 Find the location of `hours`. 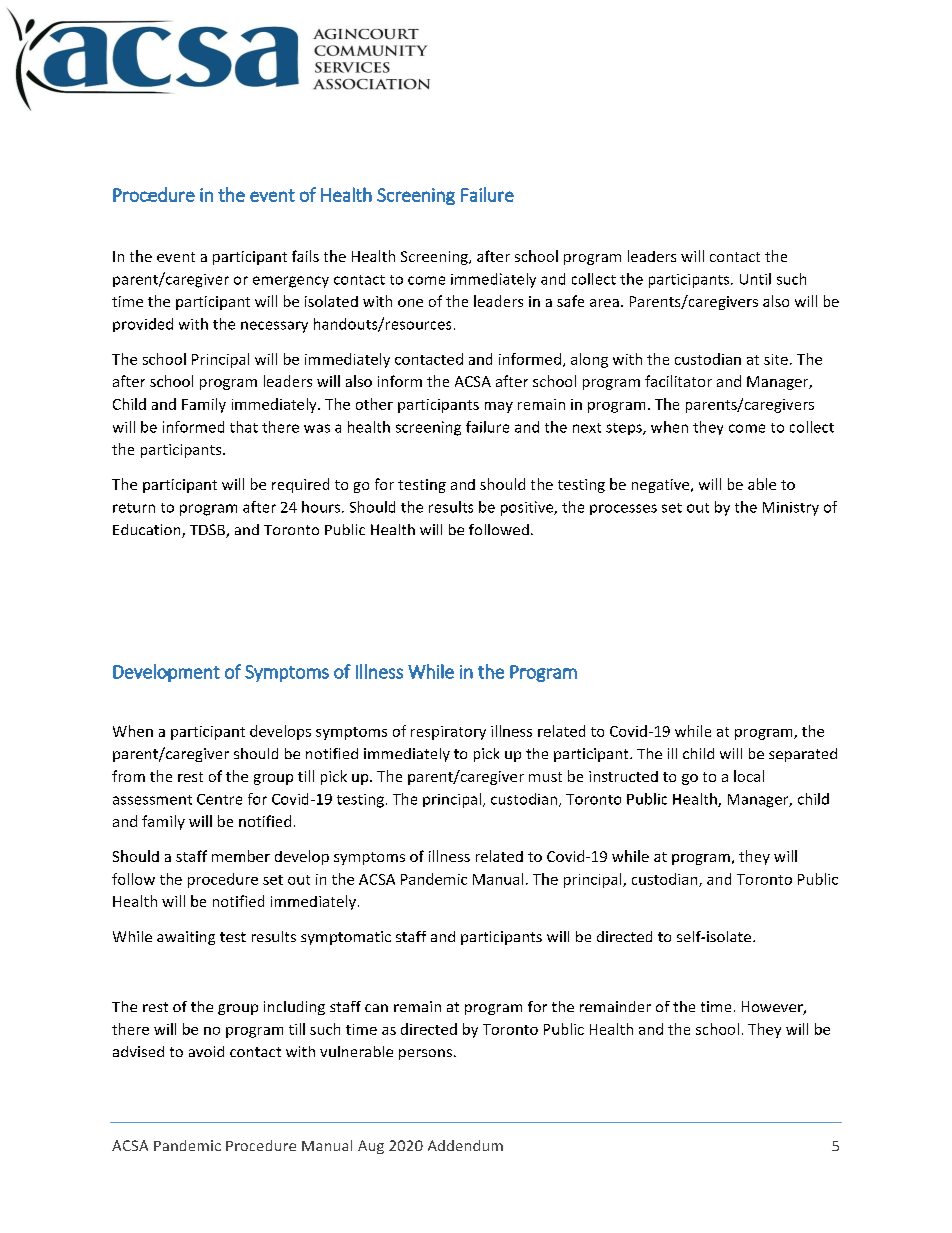

hours is located at coordinates (322, 507).
